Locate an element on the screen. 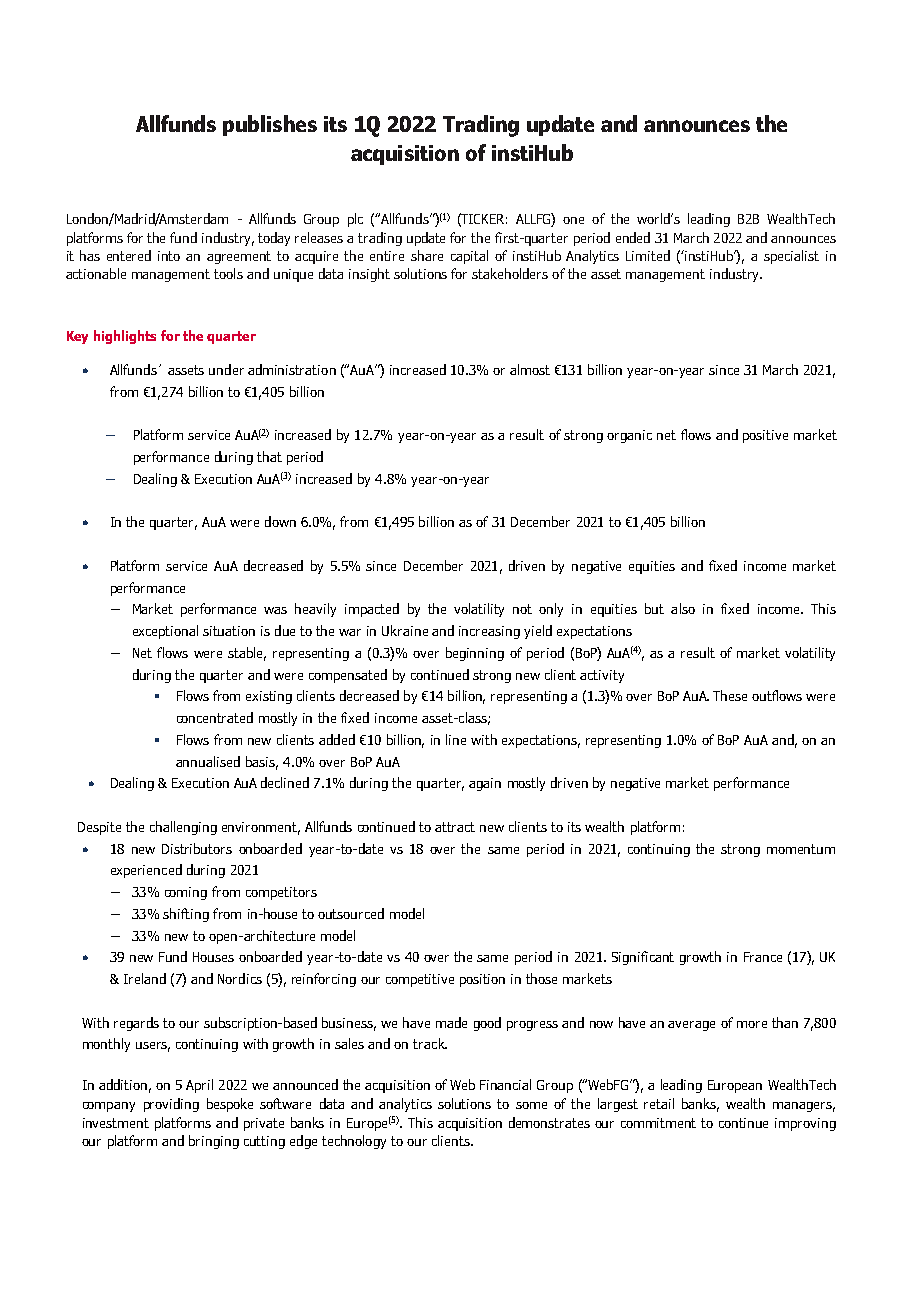 The image size is (924, 1308). experienced is located at coordinates (146, 871).
